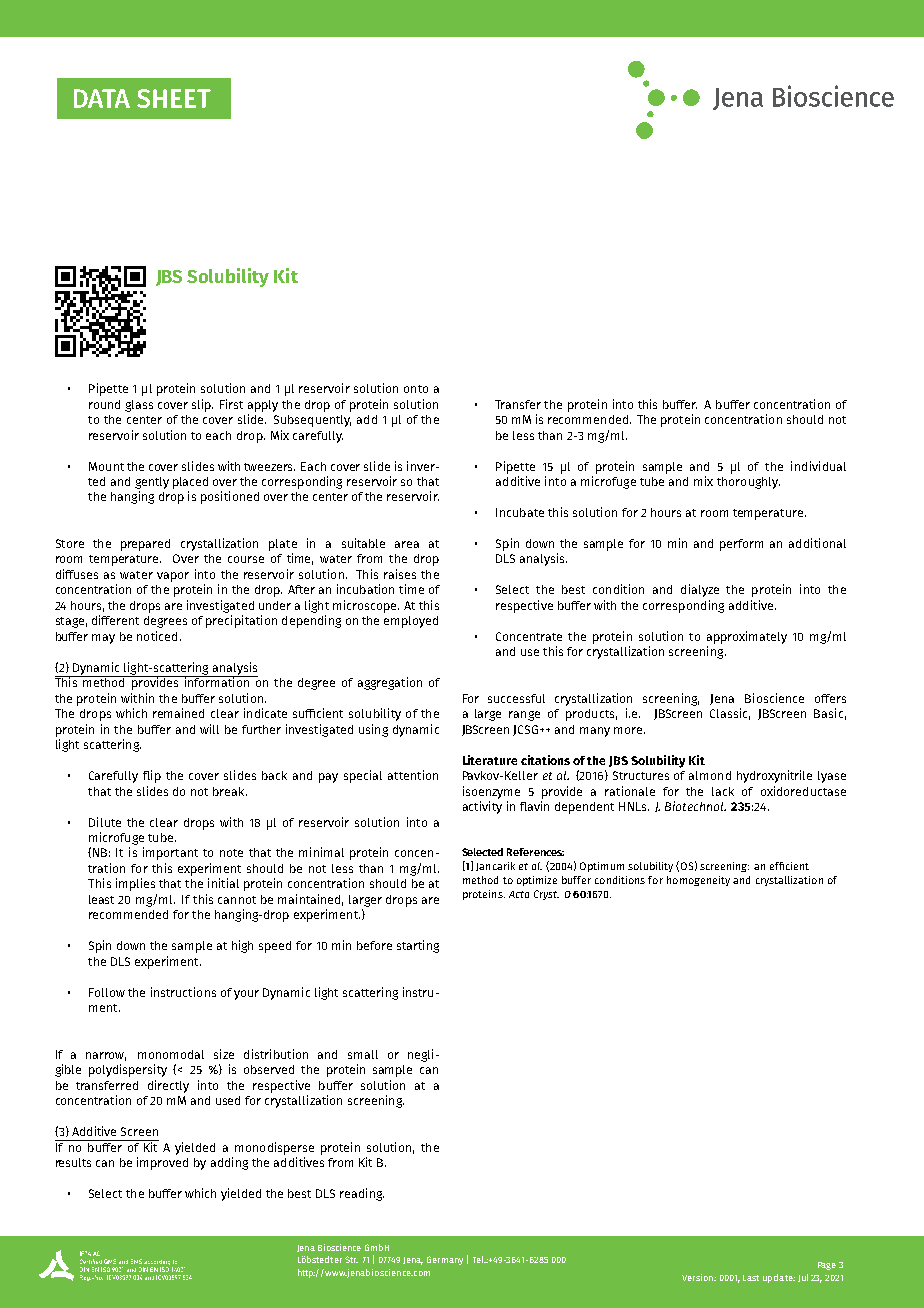  Describe the element at coordinates (390, 683) in the document. I see `aggregation` at that location.
